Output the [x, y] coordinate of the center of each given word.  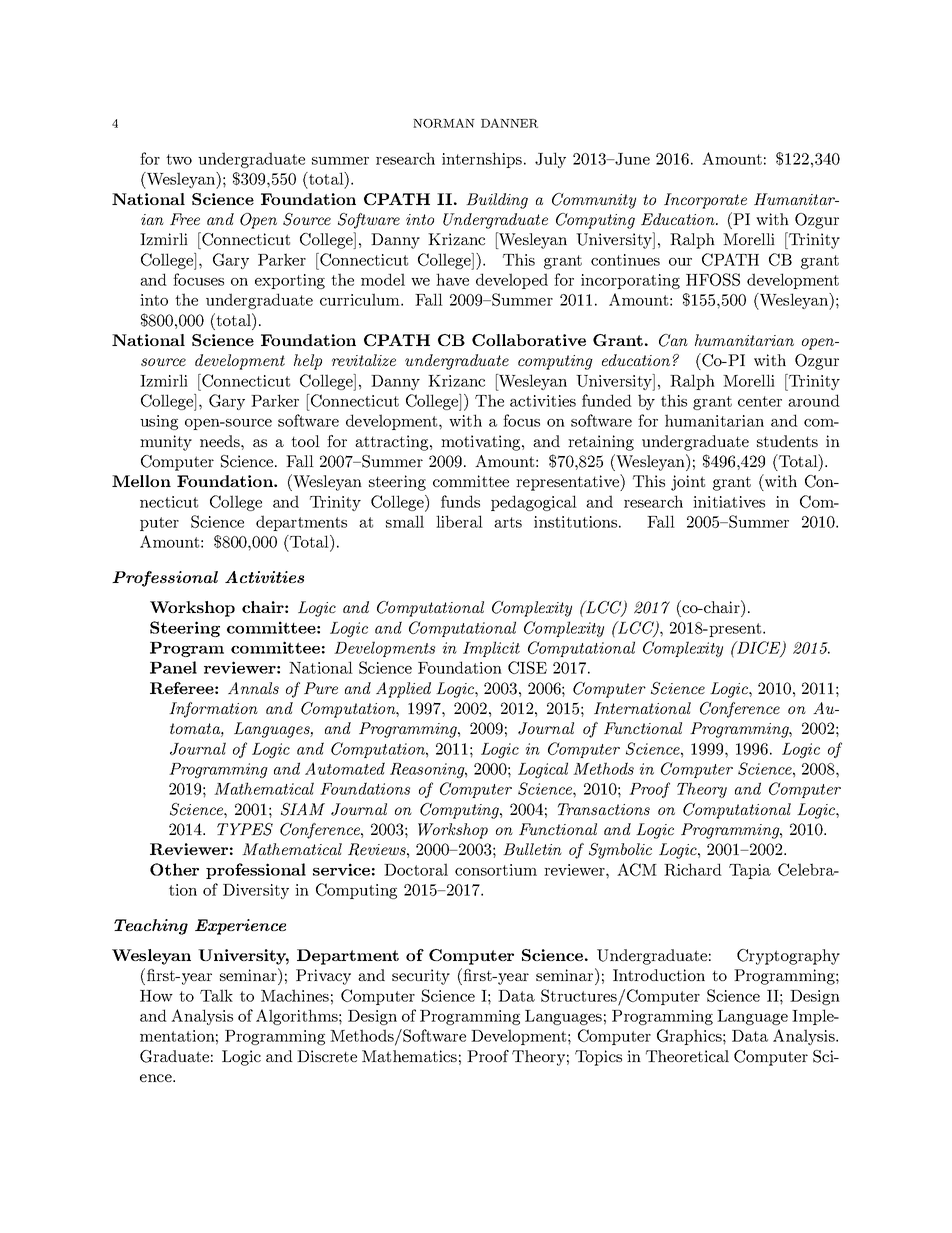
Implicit [491, 649]
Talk [216, 995]
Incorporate [705, 201]
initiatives [729, 502]
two [179, 159]
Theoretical [687, 1056]
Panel [173, 667]
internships [482, 160]
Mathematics [409, 1056]
